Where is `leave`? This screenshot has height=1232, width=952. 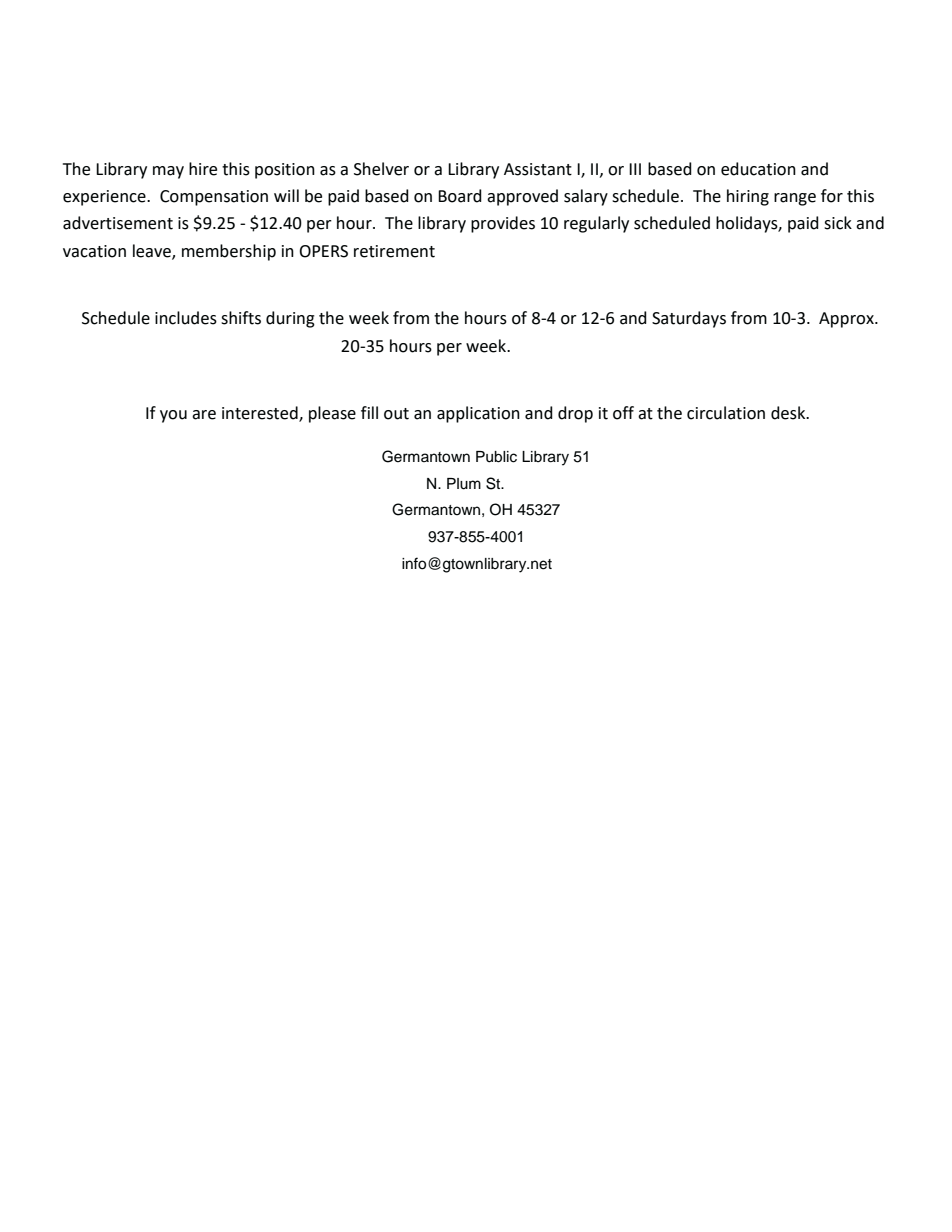
leave is located at coordinates (153, 252).
